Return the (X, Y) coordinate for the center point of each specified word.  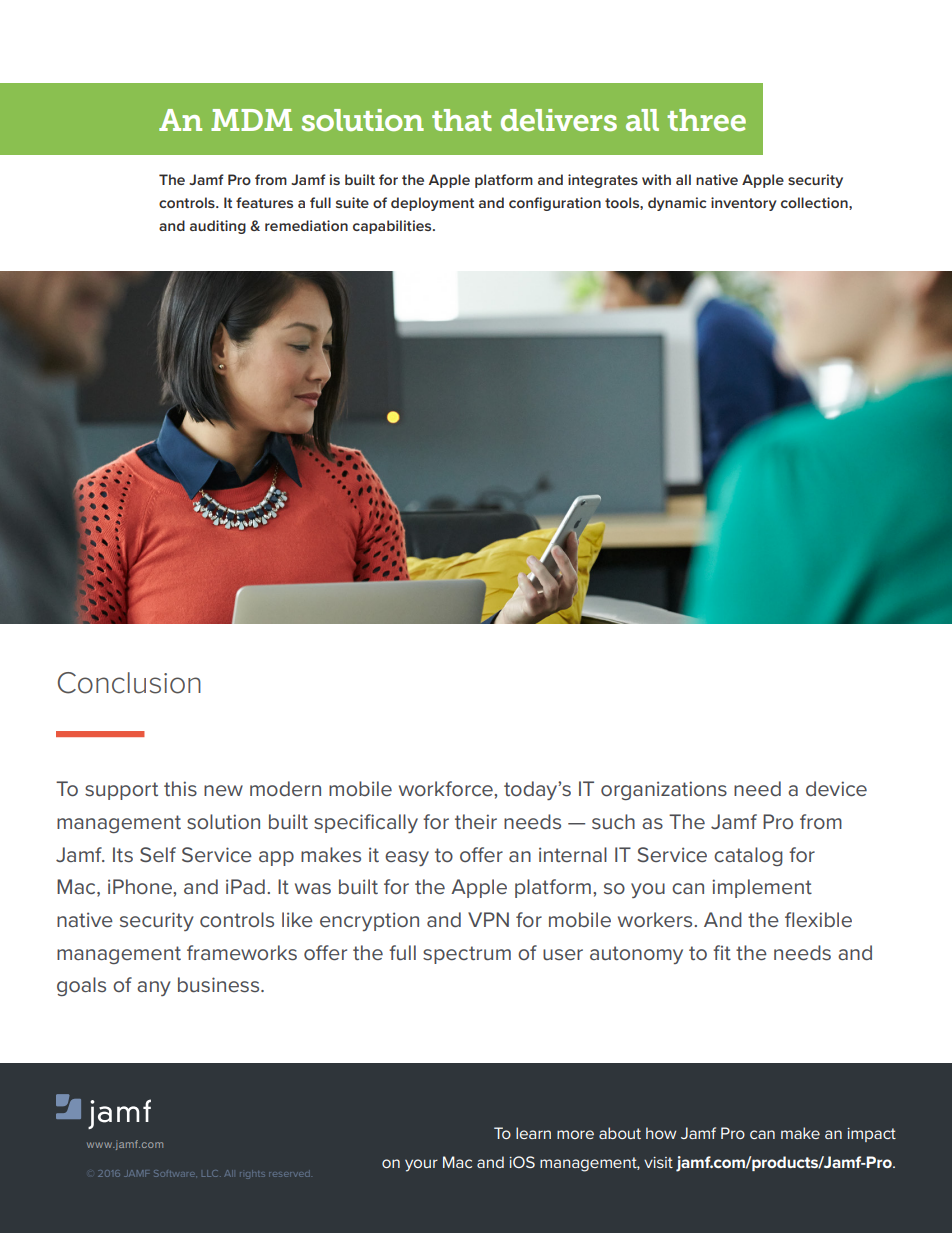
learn (533, 1133)
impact (871, 1135)
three (706, 120)
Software (175, 1173)
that (462, 120)
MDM (251, 120)
